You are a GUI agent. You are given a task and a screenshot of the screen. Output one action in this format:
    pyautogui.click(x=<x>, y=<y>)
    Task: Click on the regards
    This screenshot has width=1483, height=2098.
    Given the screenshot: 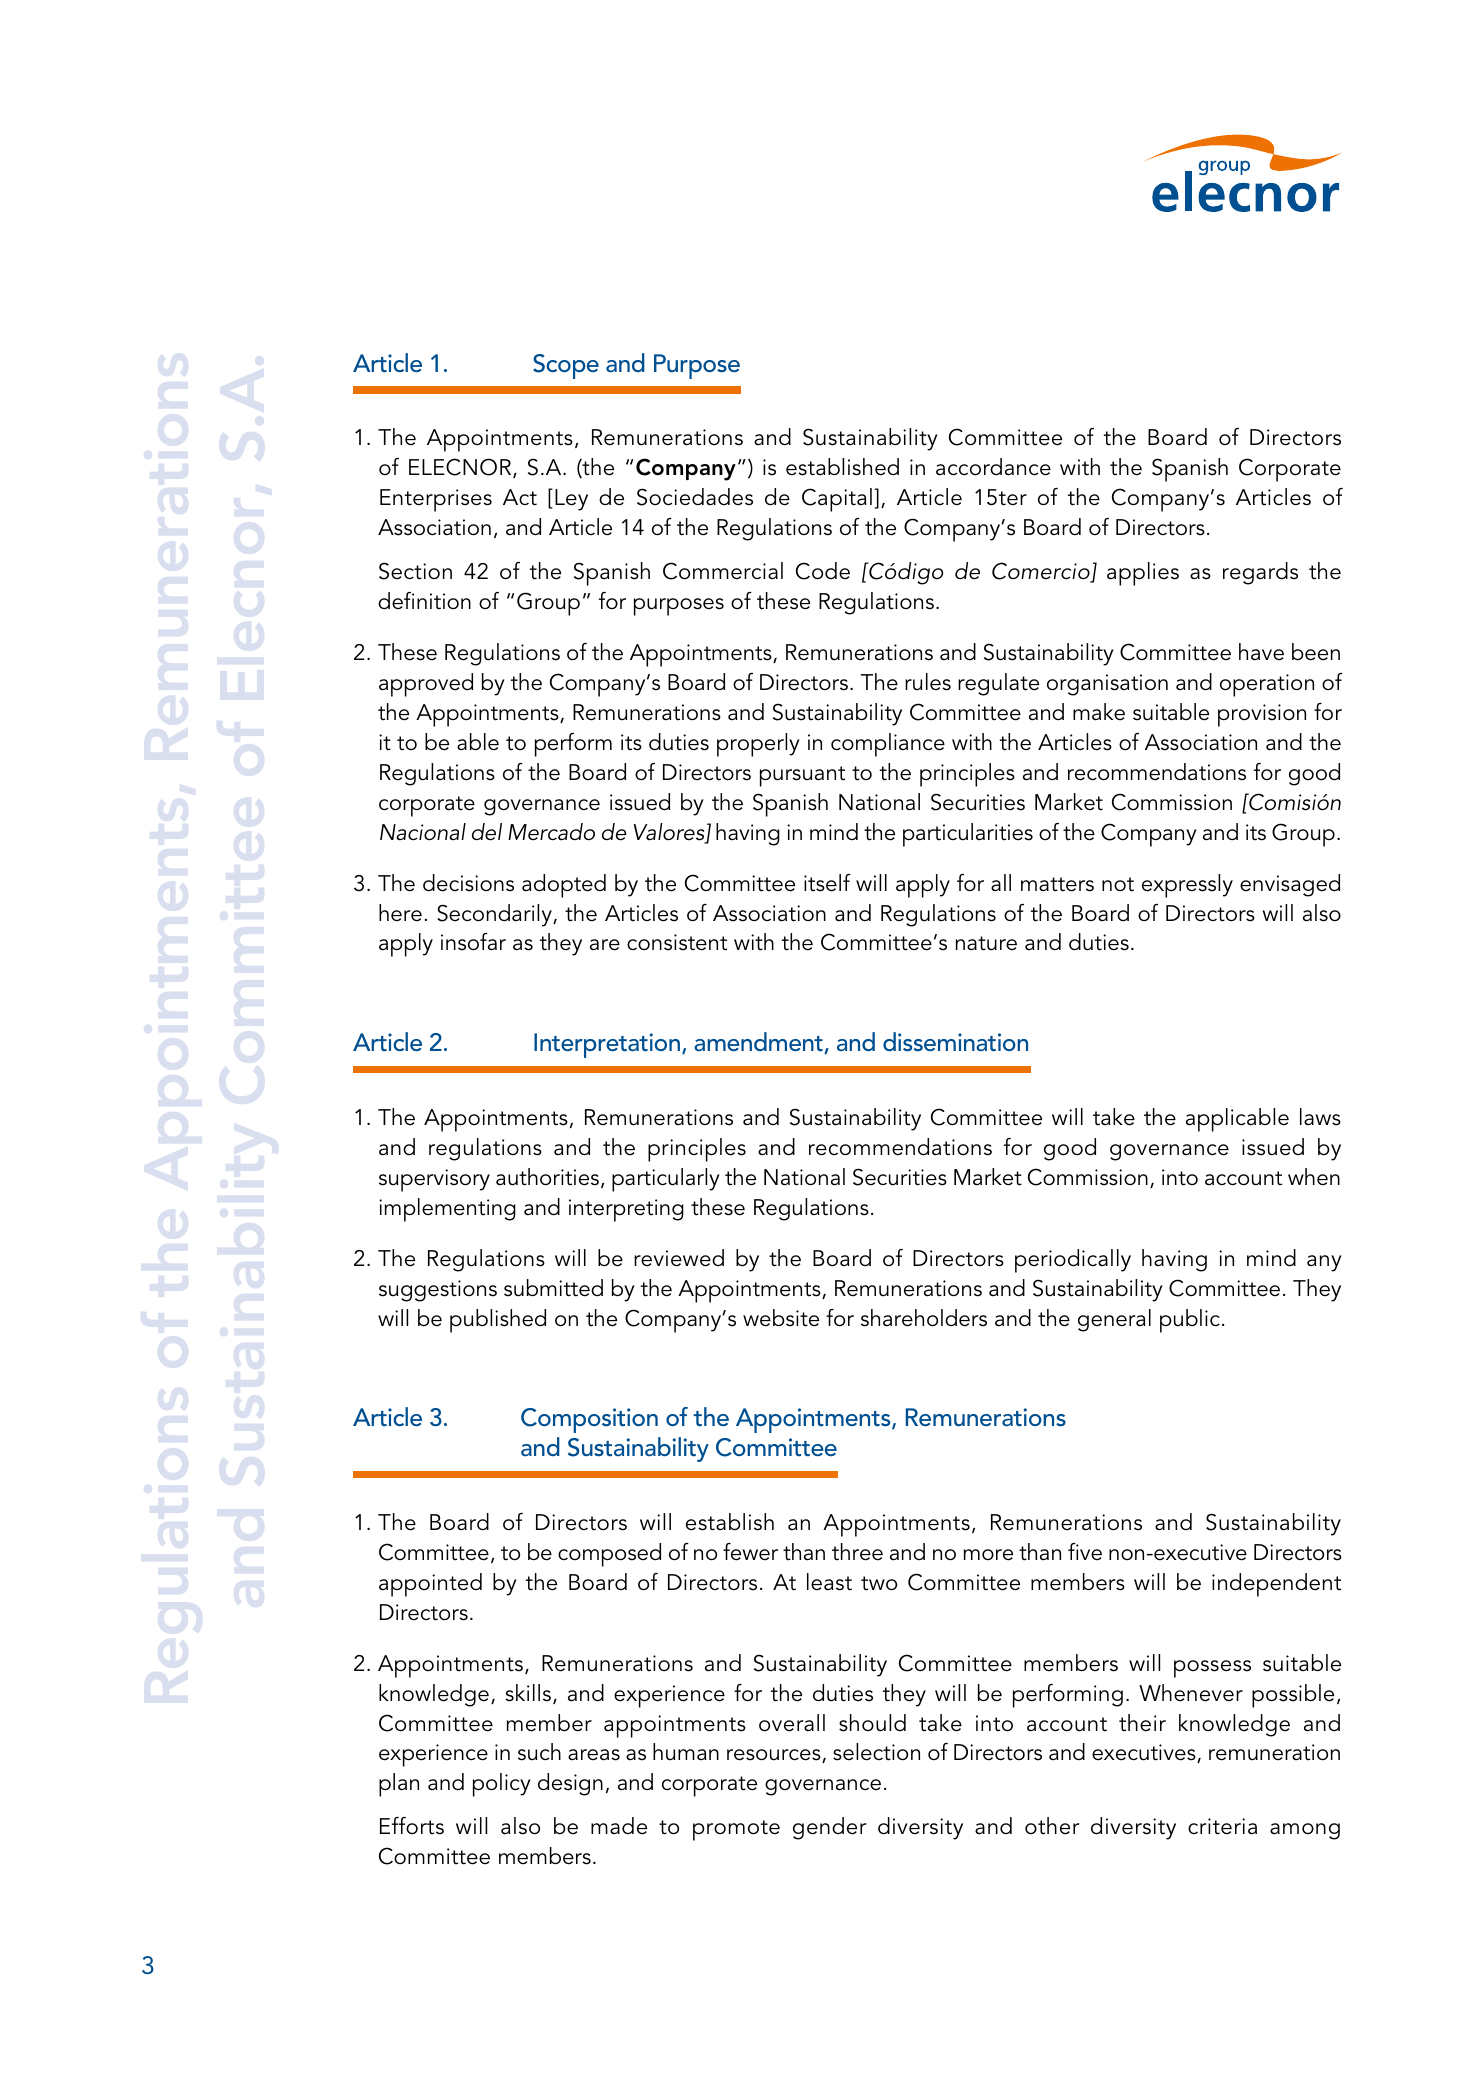 What is the action you would take?
    pyautogui.click(x=1260, y=573)
